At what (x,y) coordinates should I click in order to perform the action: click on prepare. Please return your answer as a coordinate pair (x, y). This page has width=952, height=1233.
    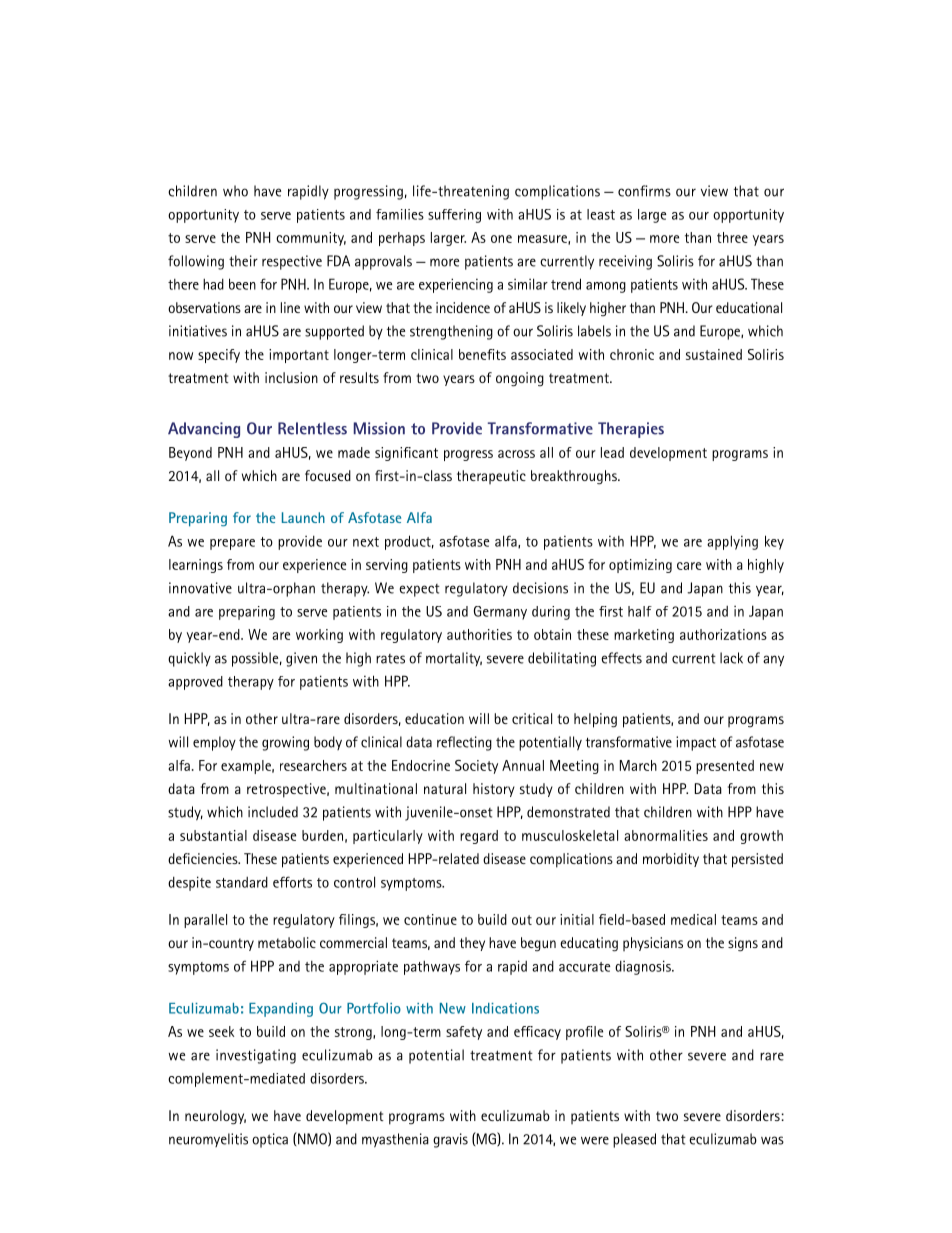
    Looking at the image, I should click on (232, 544).
